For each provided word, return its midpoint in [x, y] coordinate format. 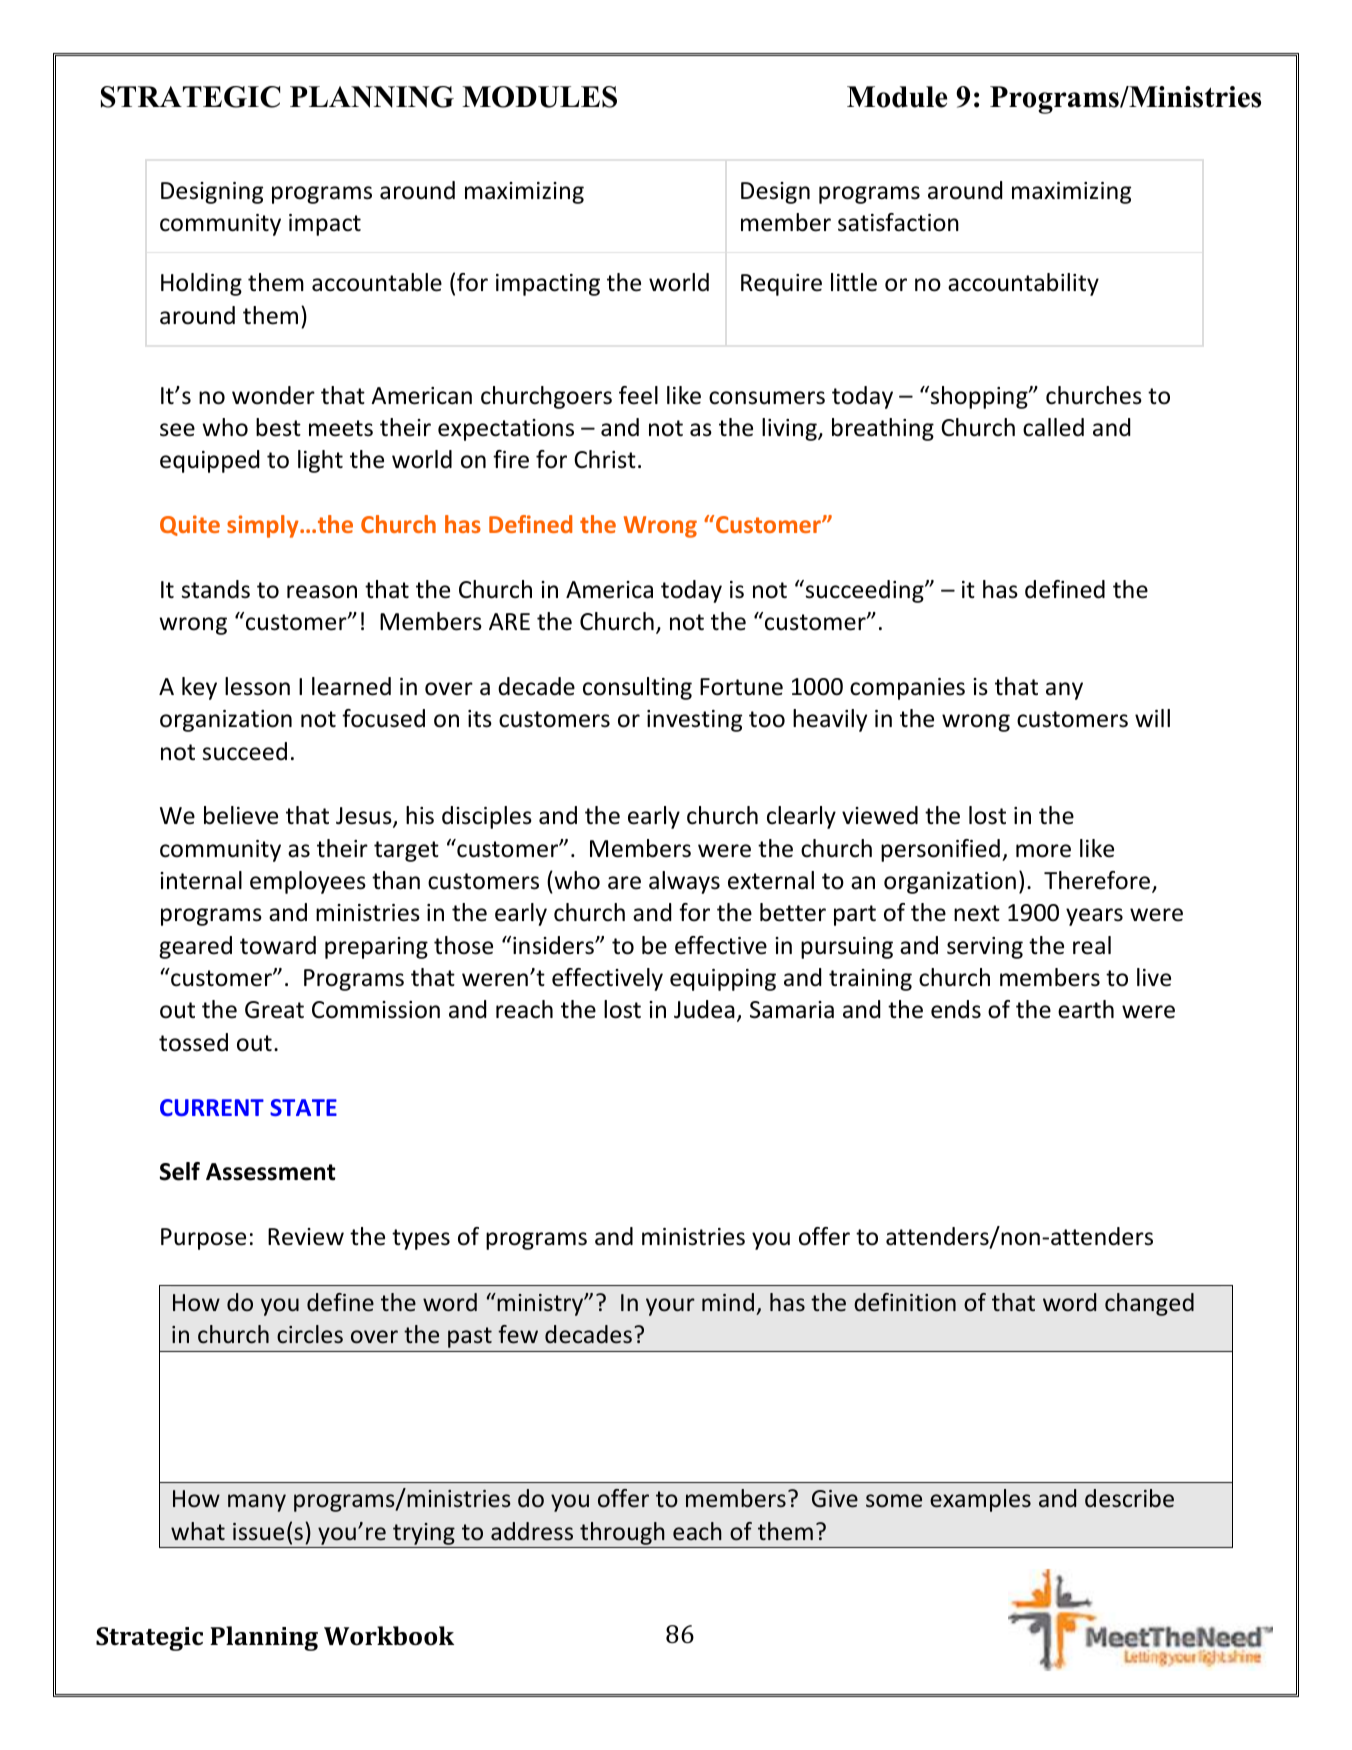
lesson [257, 686]
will [1152, 718]
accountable [377, 282]
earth [1086, 1009]
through [622, 1533]
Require [781, 285]
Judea [704, 1009]
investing [694, 721]
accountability [1023, 284]
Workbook [389, 1636]
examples [980, 1500]
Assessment [270, 1172]
